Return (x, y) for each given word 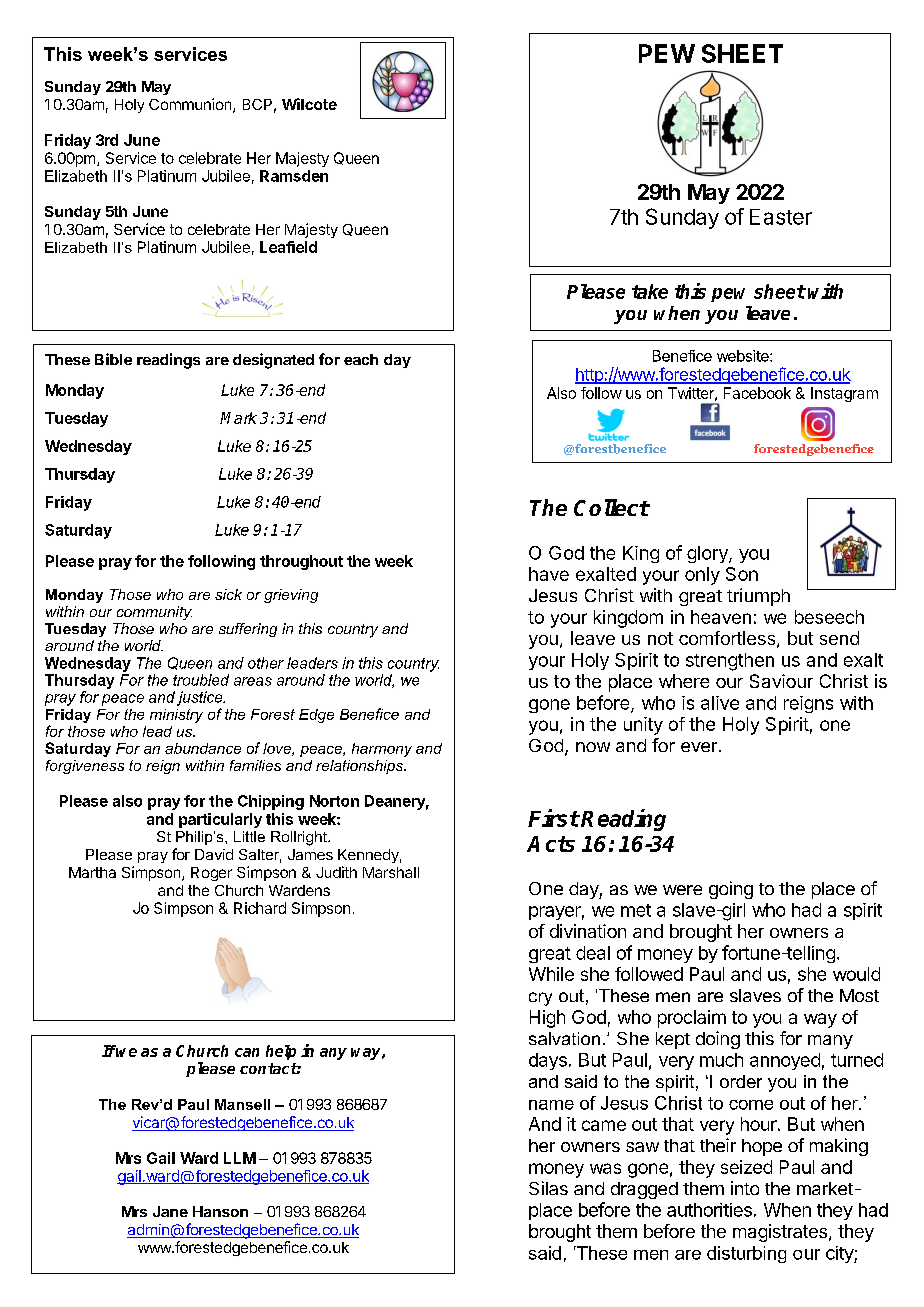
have (549, 574)
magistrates (780, 1233)
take (650, 291)
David (214, 854)
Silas (548, 1188)
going (731, 890)
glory (708, 554)
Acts (551, 844)
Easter (781, 217)
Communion (191, 105)
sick (228, 594)
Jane (170, 1211)
